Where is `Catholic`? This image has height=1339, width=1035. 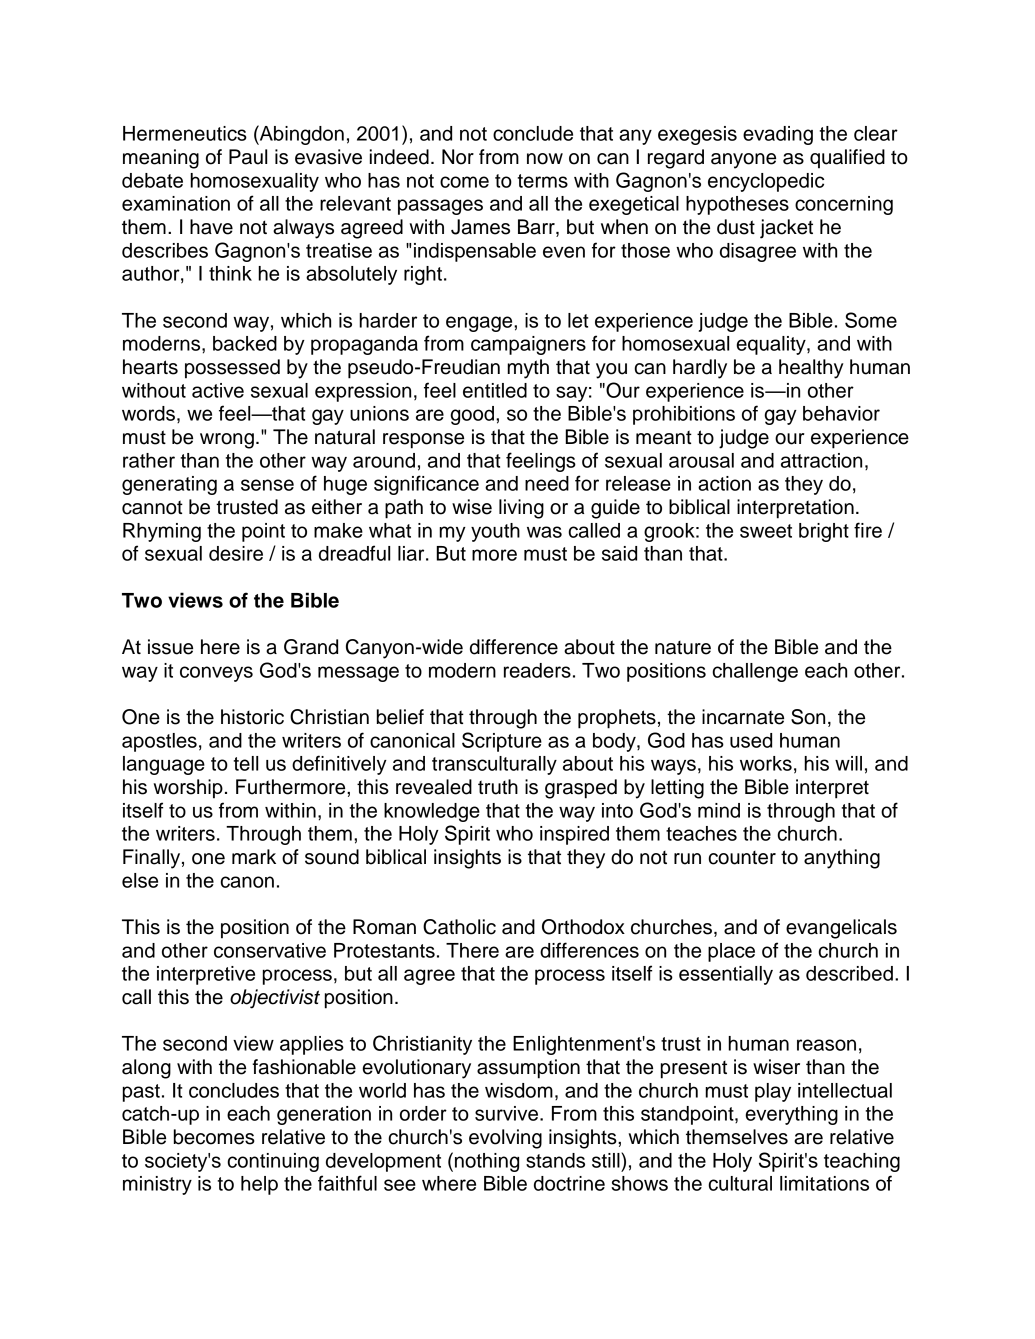 Catholic is located at coordinates (459, 927).
